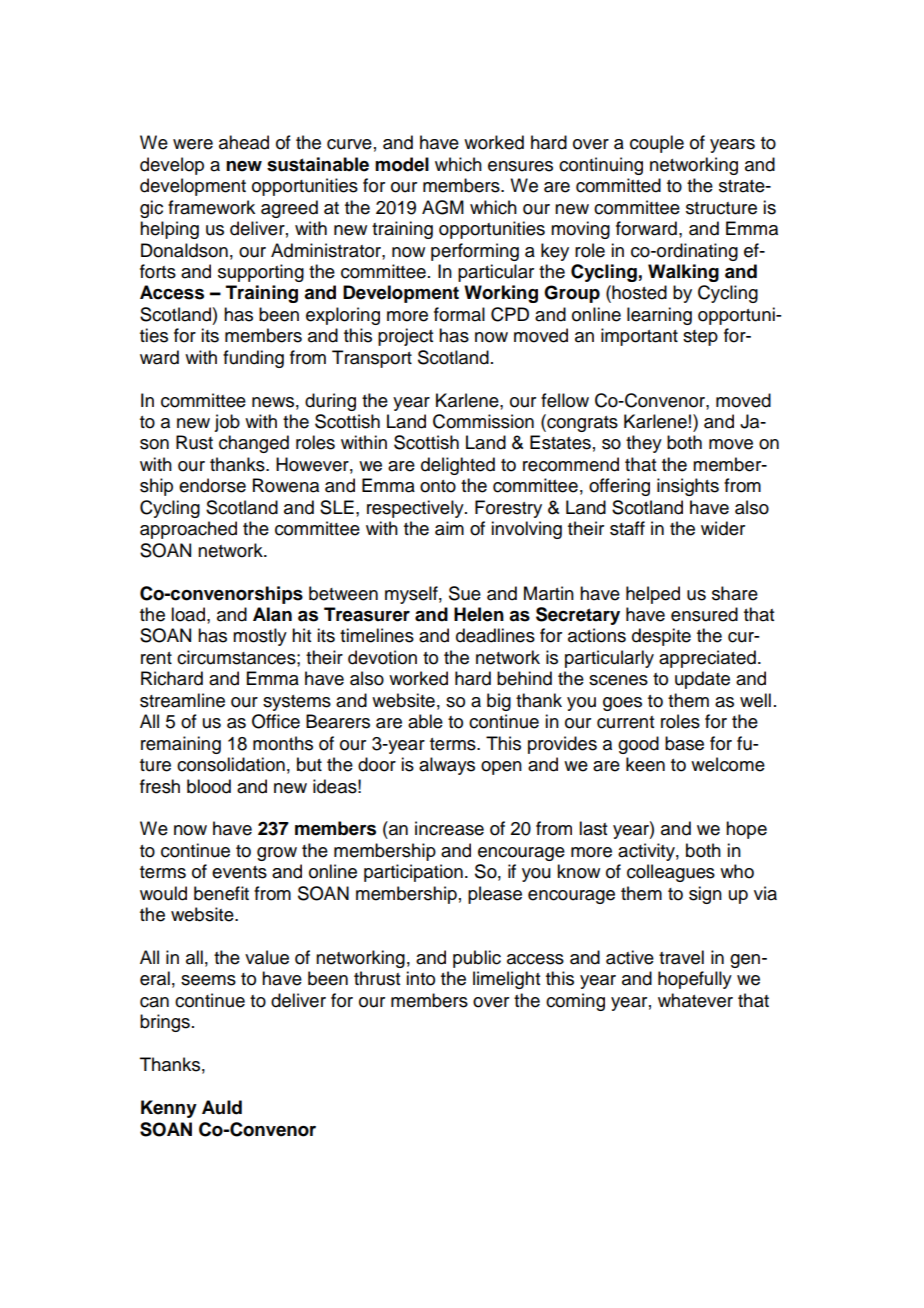 The image size is (924, 1308). I want to click on whatever, so click(695, 1000).
